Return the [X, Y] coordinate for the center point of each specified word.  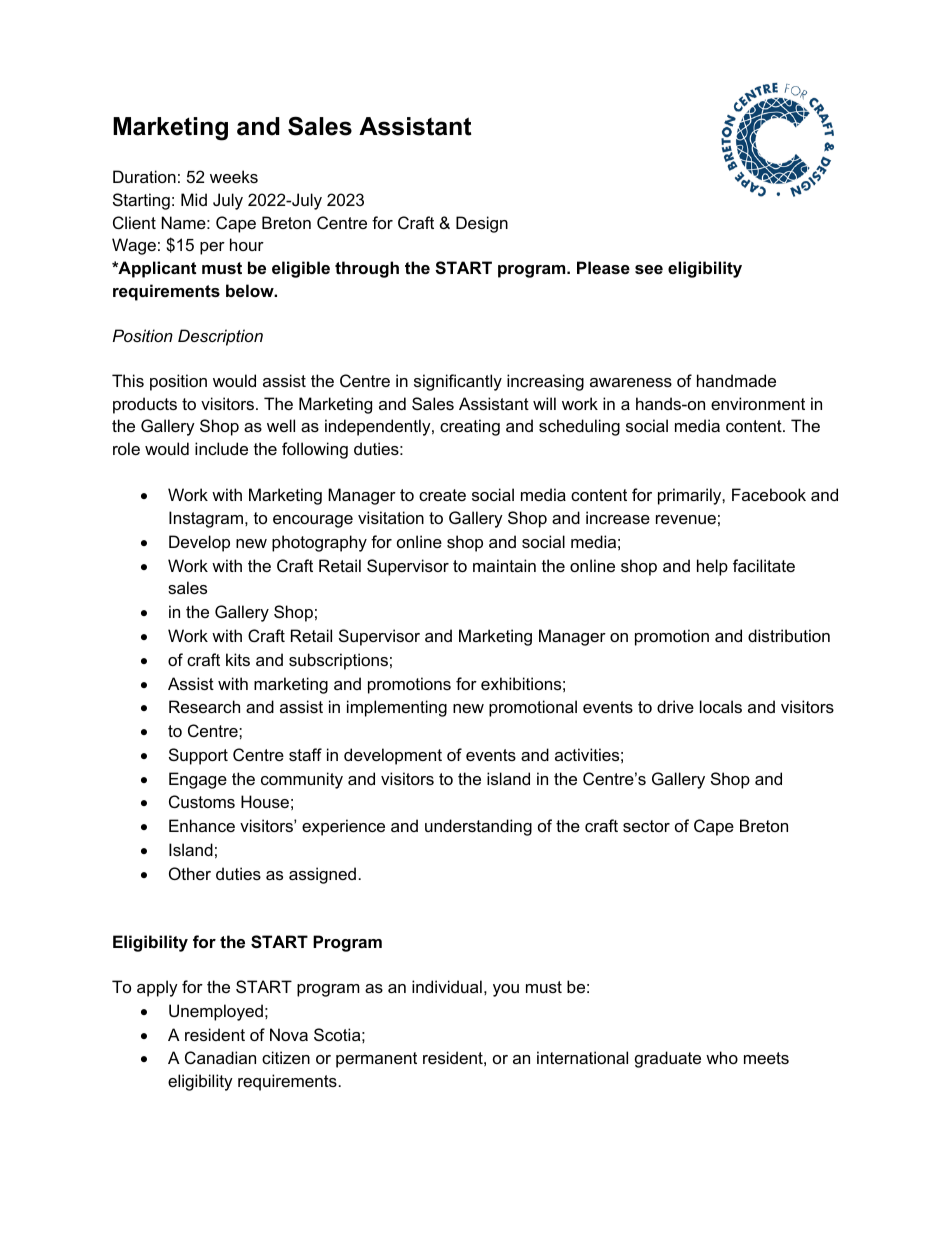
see [649, 269]
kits [238, 659]
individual [447, 986]
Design [482, 224]
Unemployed [216, 1012]
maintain [504, 565]
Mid [194, 199]
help [712, 567]
